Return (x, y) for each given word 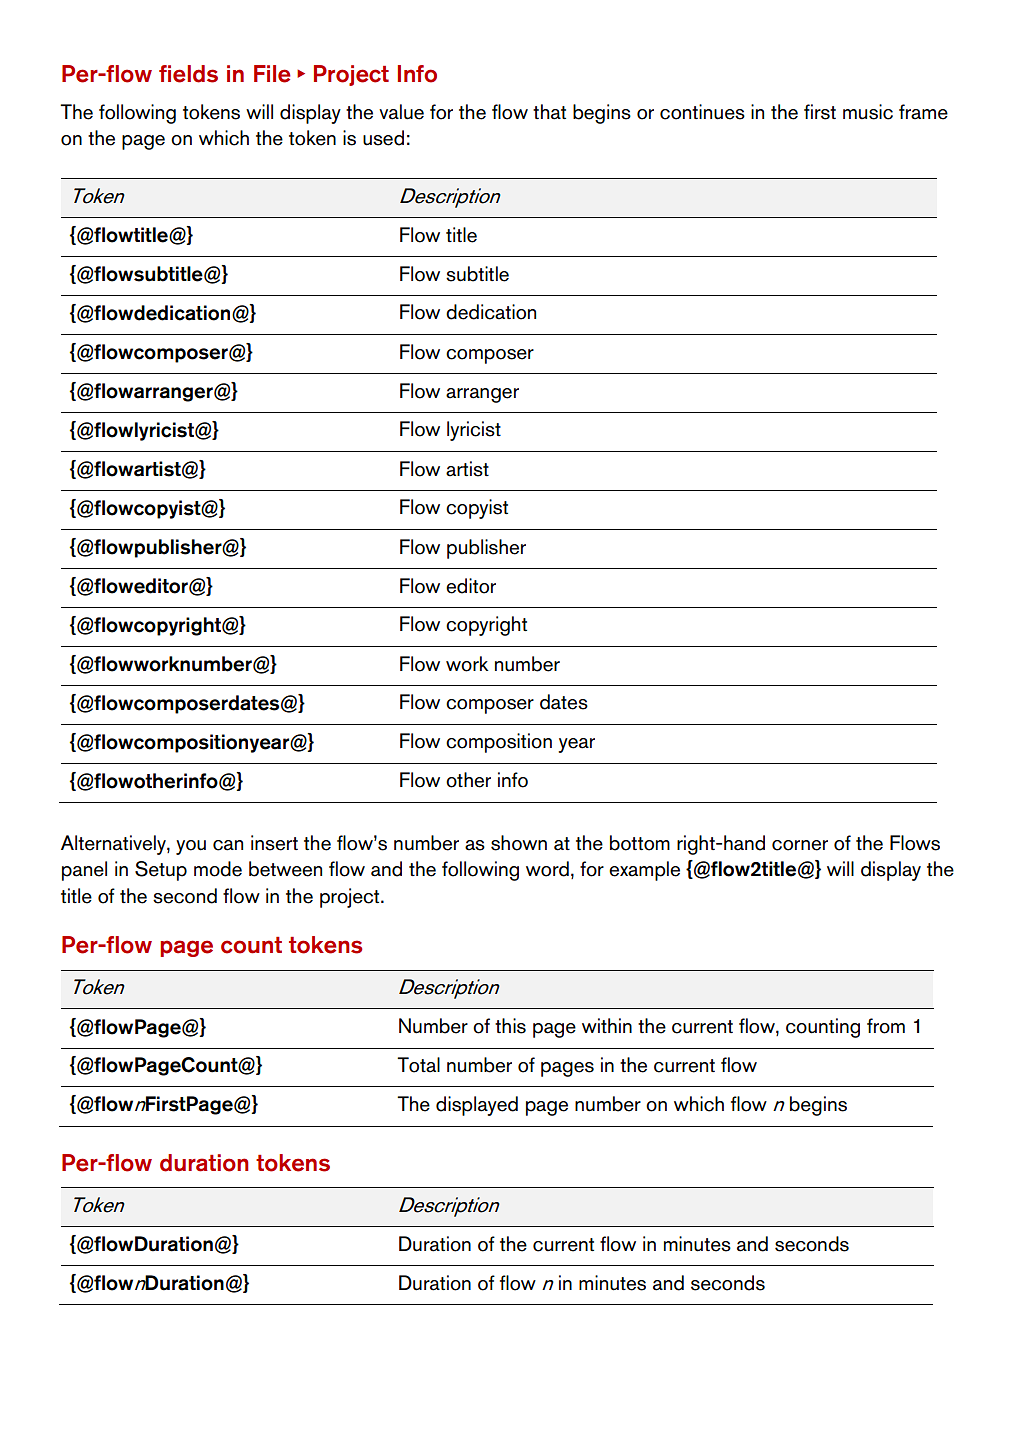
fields (188, 74)
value (401, 112)
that (549, 112)
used (383, 138)
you (191, 847)
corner (800, 845)
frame (923, 112)
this (510, 1026)
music (868, 112)
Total (418, 1065)
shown (519, 843)
